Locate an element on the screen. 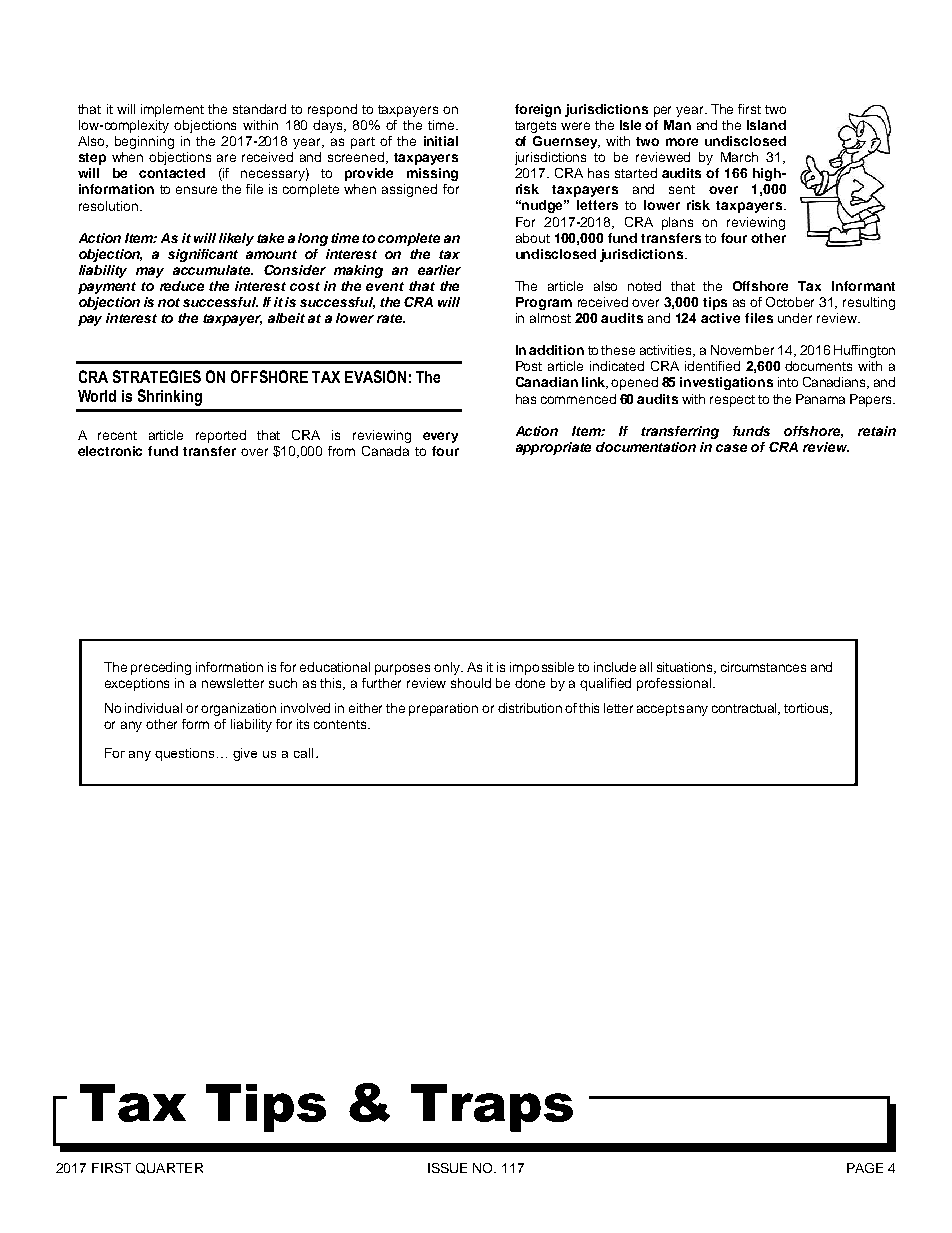 The height and width of the screenshot is (1233, 952). Island is located at coordinates (766, 125).
